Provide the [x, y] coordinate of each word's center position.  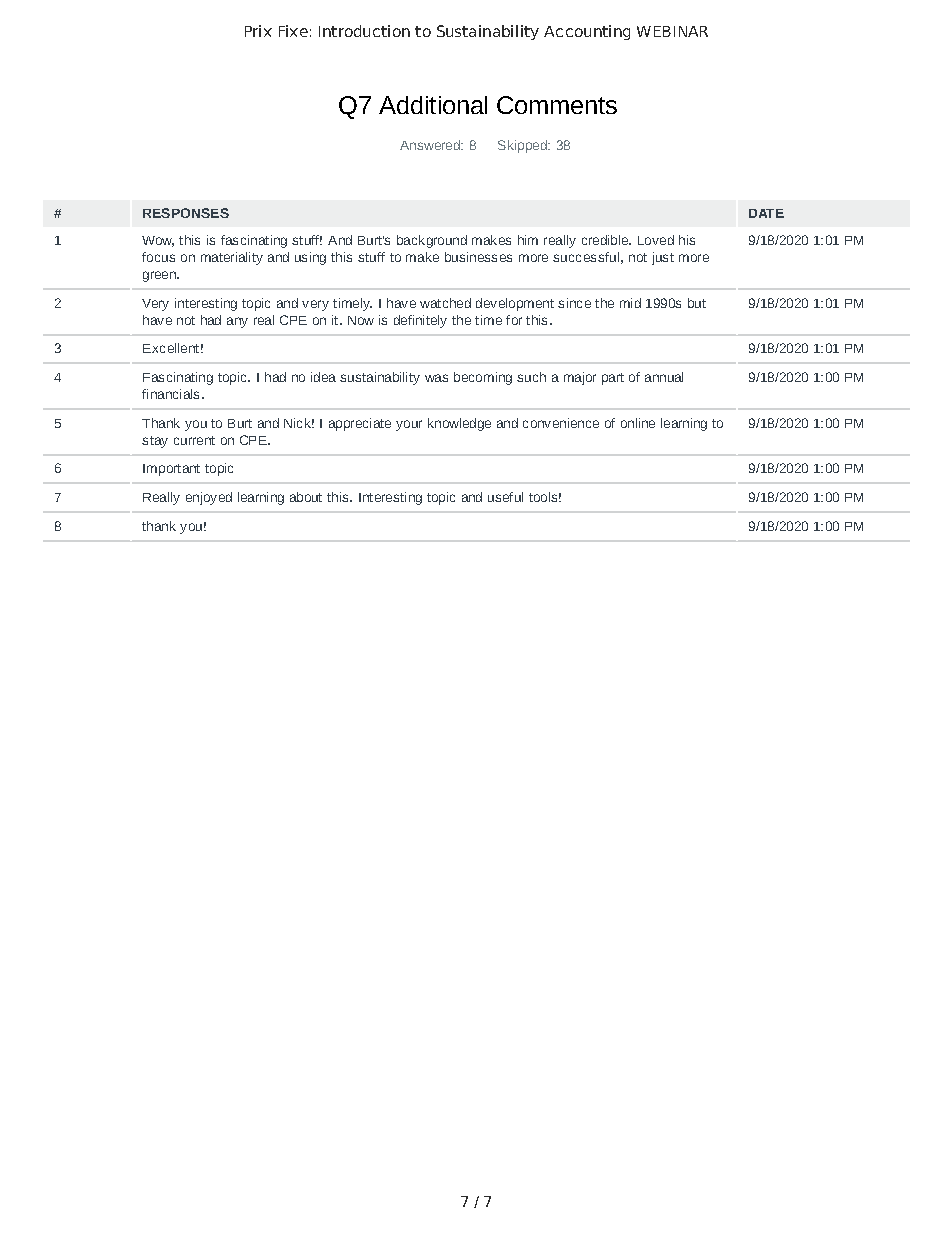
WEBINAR [672, 31]
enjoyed [209, 498]
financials [170, 394]
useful [505, 497]
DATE [766, 213]
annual [664, 377]
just [663, 258]
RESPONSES [186, 213]
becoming [483, 378]
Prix [258, 31]
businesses [478, 257]
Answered [431, 145]
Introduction [364, 31]
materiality [232, 258]
